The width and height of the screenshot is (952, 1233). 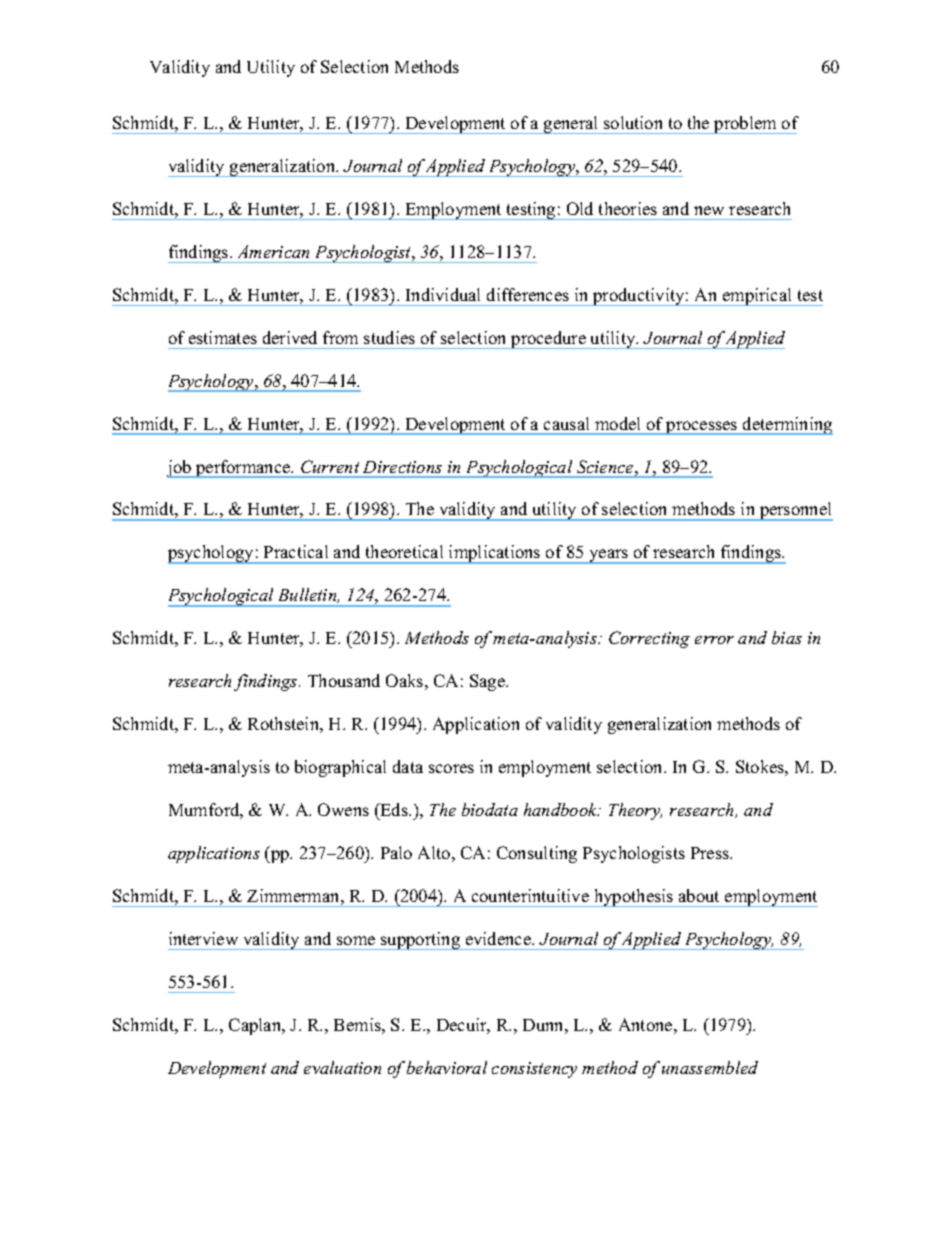 What do you see at coordinates (447, 1067) in the screenshot?
I see `behavioral` at bounding box center [447, 1067].
